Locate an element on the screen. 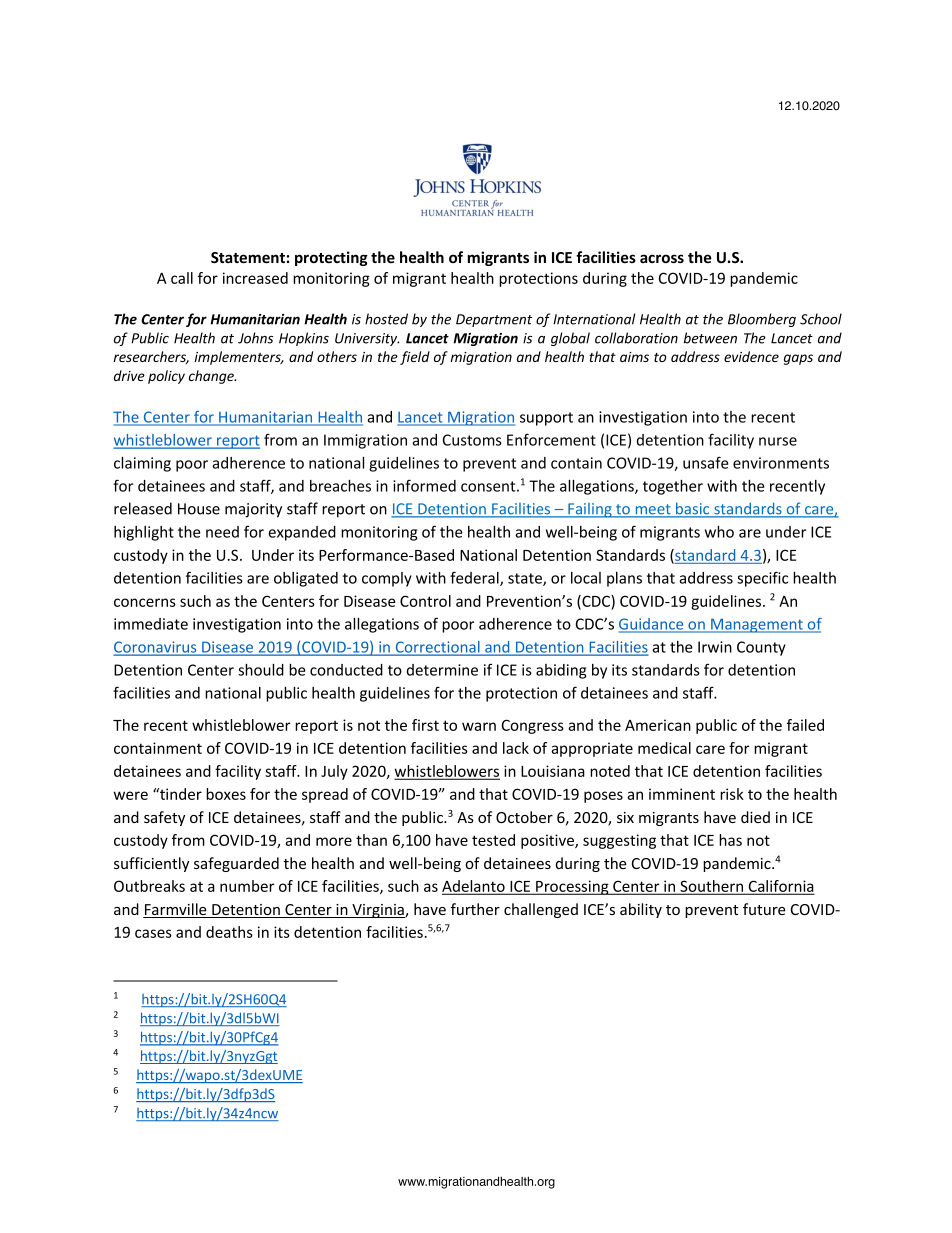  Farmville is located at coordinates (176, 910).
